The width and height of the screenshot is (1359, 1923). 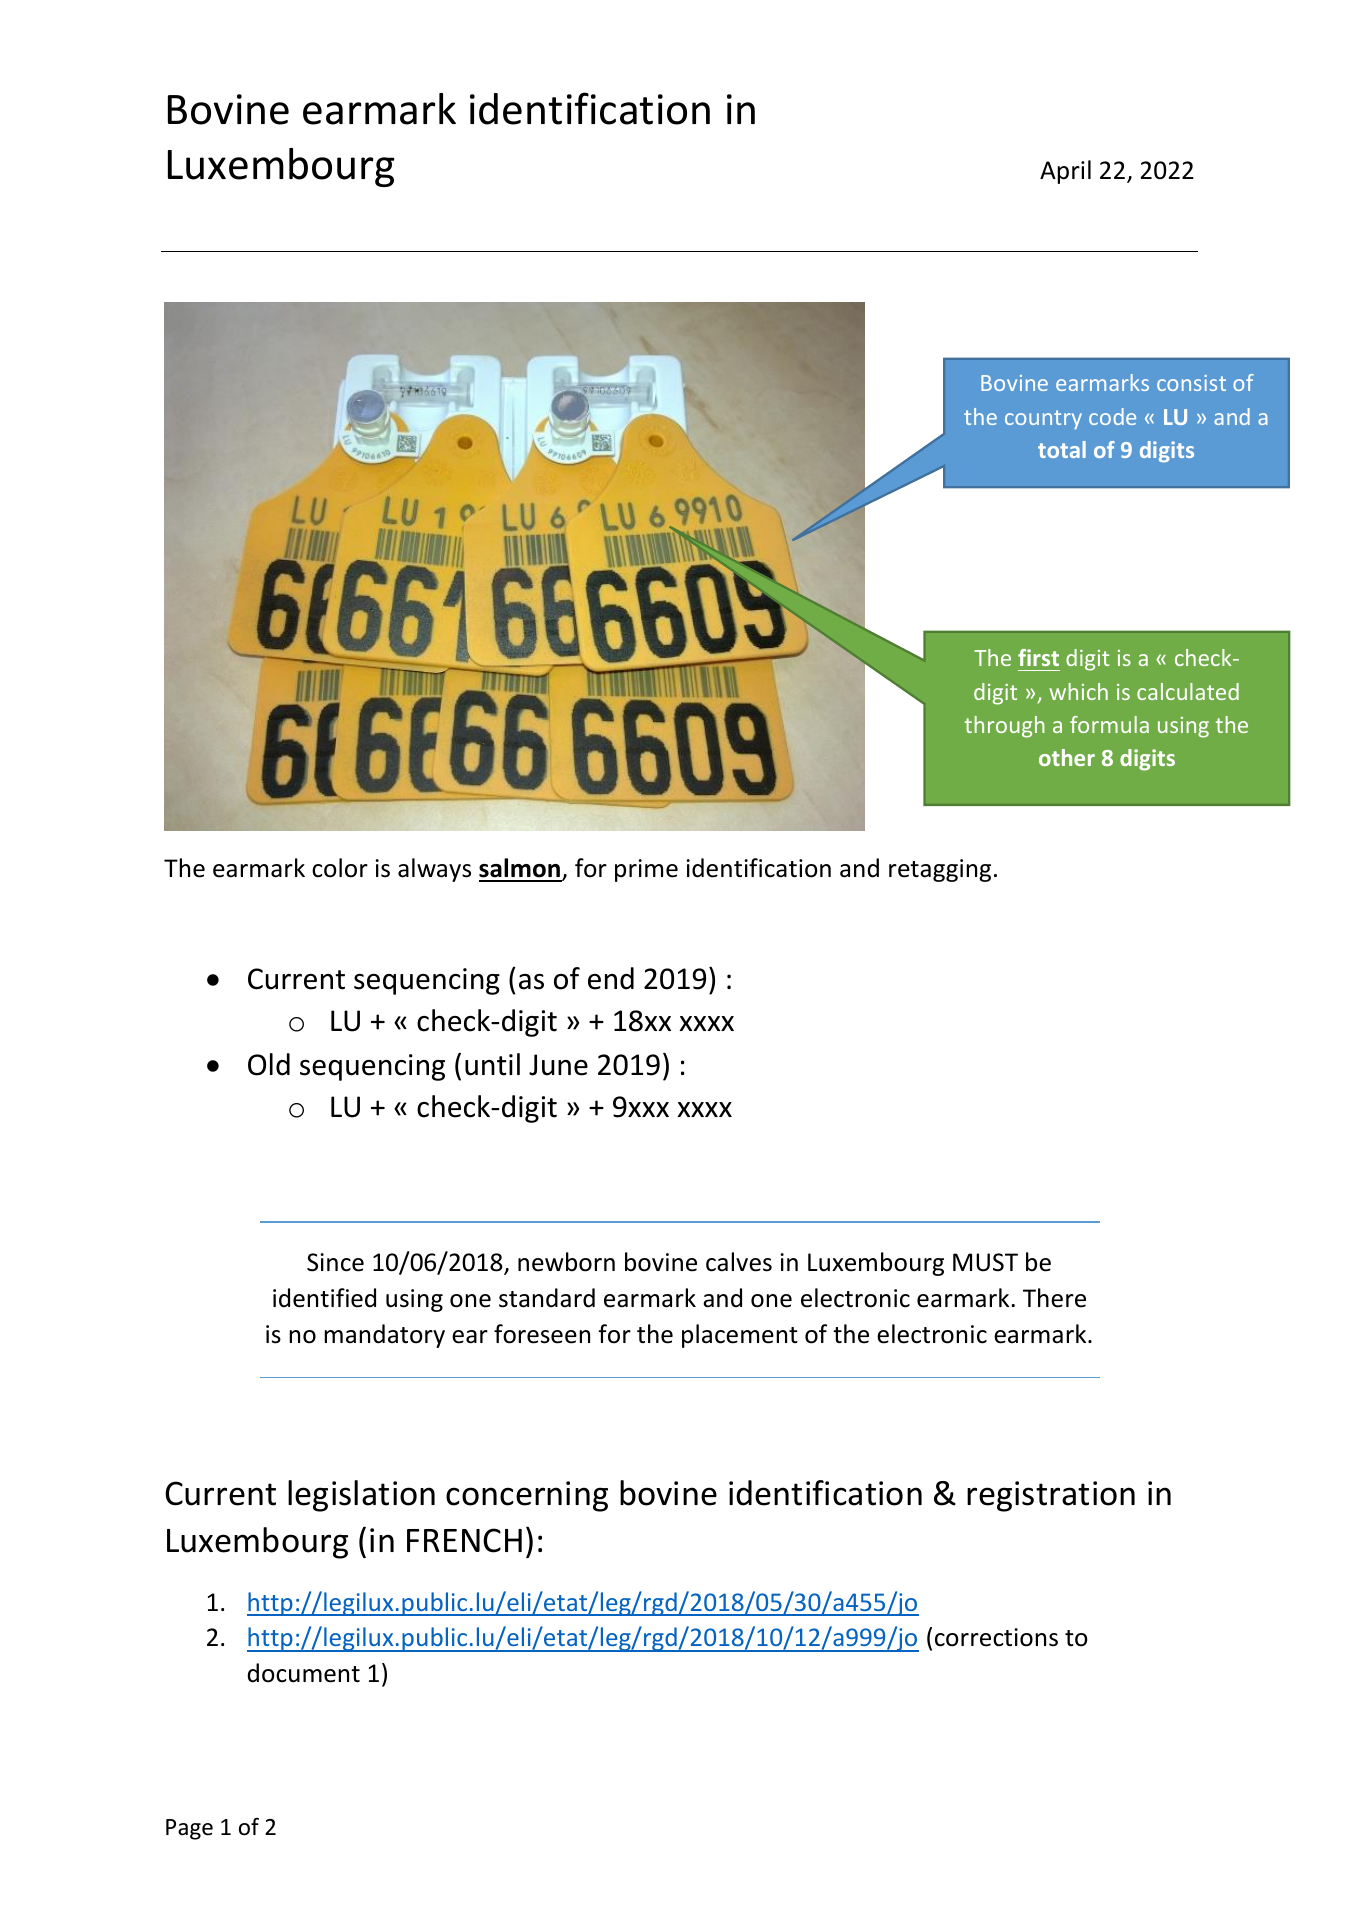 I want to click on corrections, so click(x=996, y=1637).
